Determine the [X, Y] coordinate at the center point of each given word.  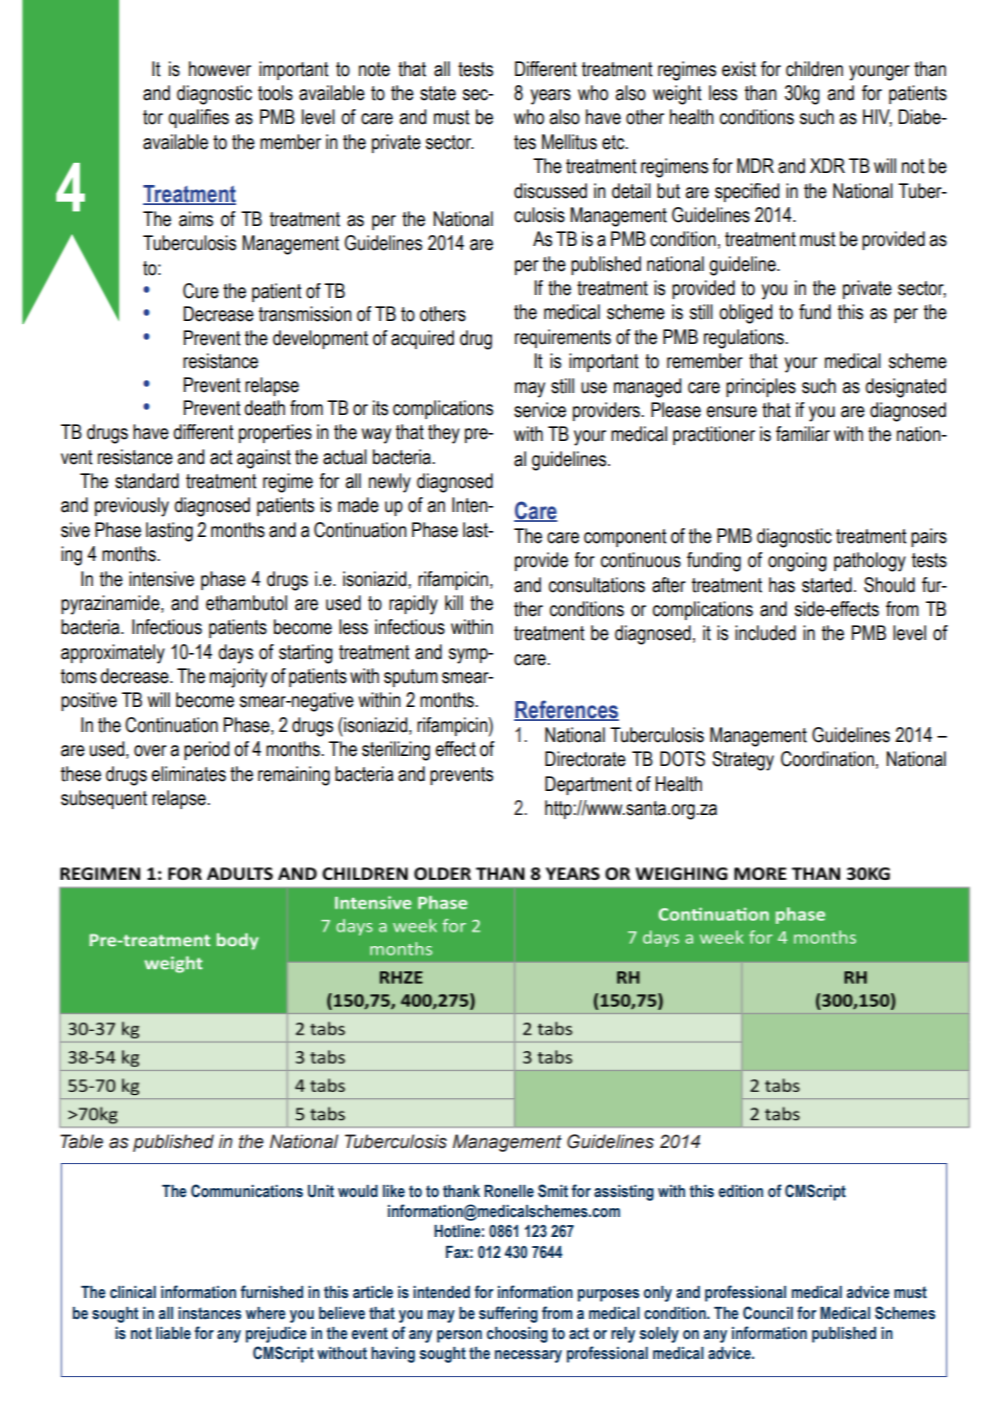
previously [132, 507]
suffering [508, 1314]
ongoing [797, 562]
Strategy [743, 761]
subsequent [104, 799]
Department [588, 785]
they [444, 434]
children [814, 69]
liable [173, 1333]
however [220, 69]
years [550, 97]
